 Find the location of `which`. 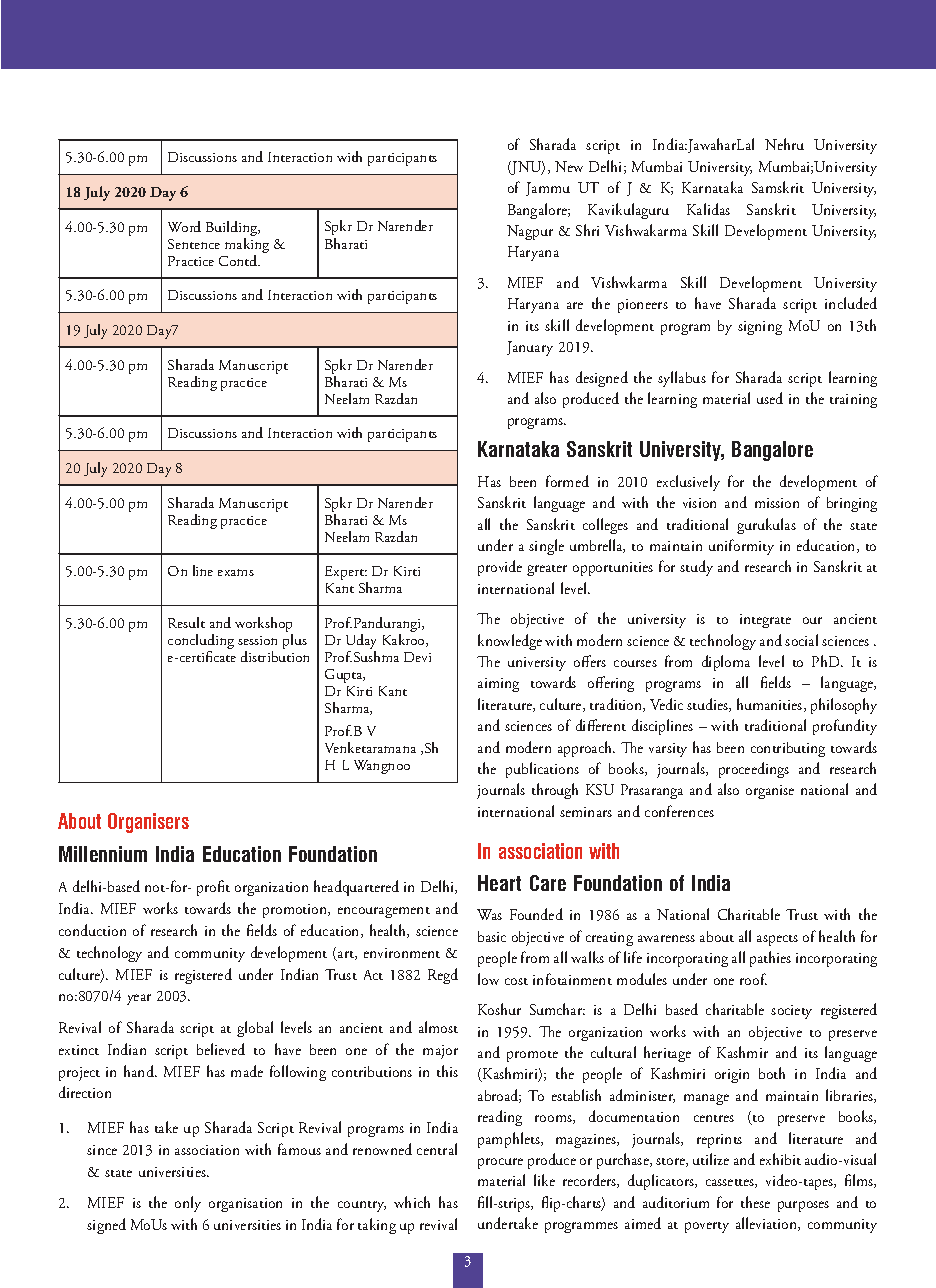

which is located at coordinates (412, 1202).
